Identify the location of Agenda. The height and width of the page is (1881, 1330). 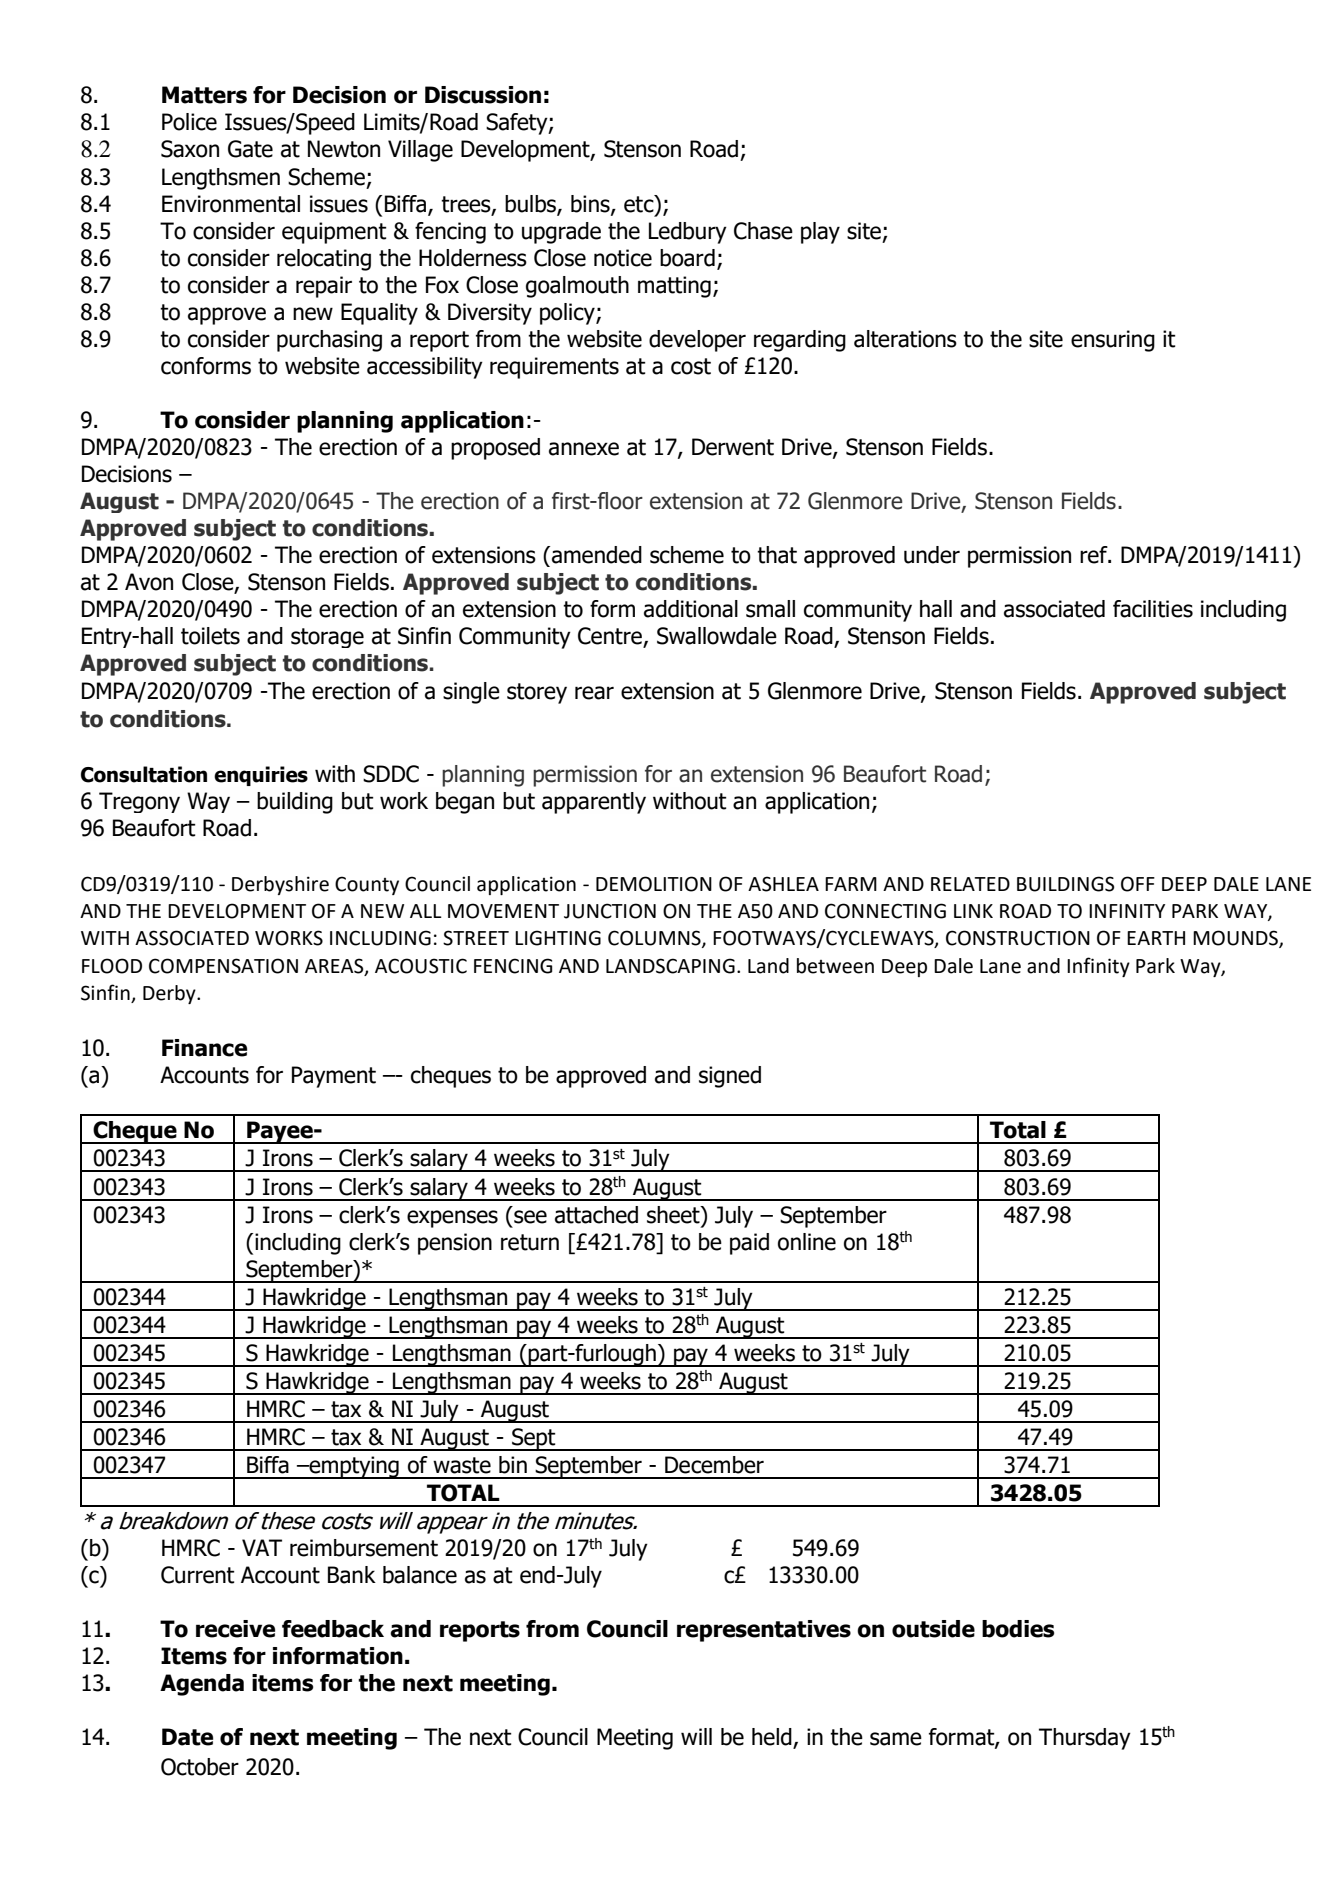
(202, 1685).
